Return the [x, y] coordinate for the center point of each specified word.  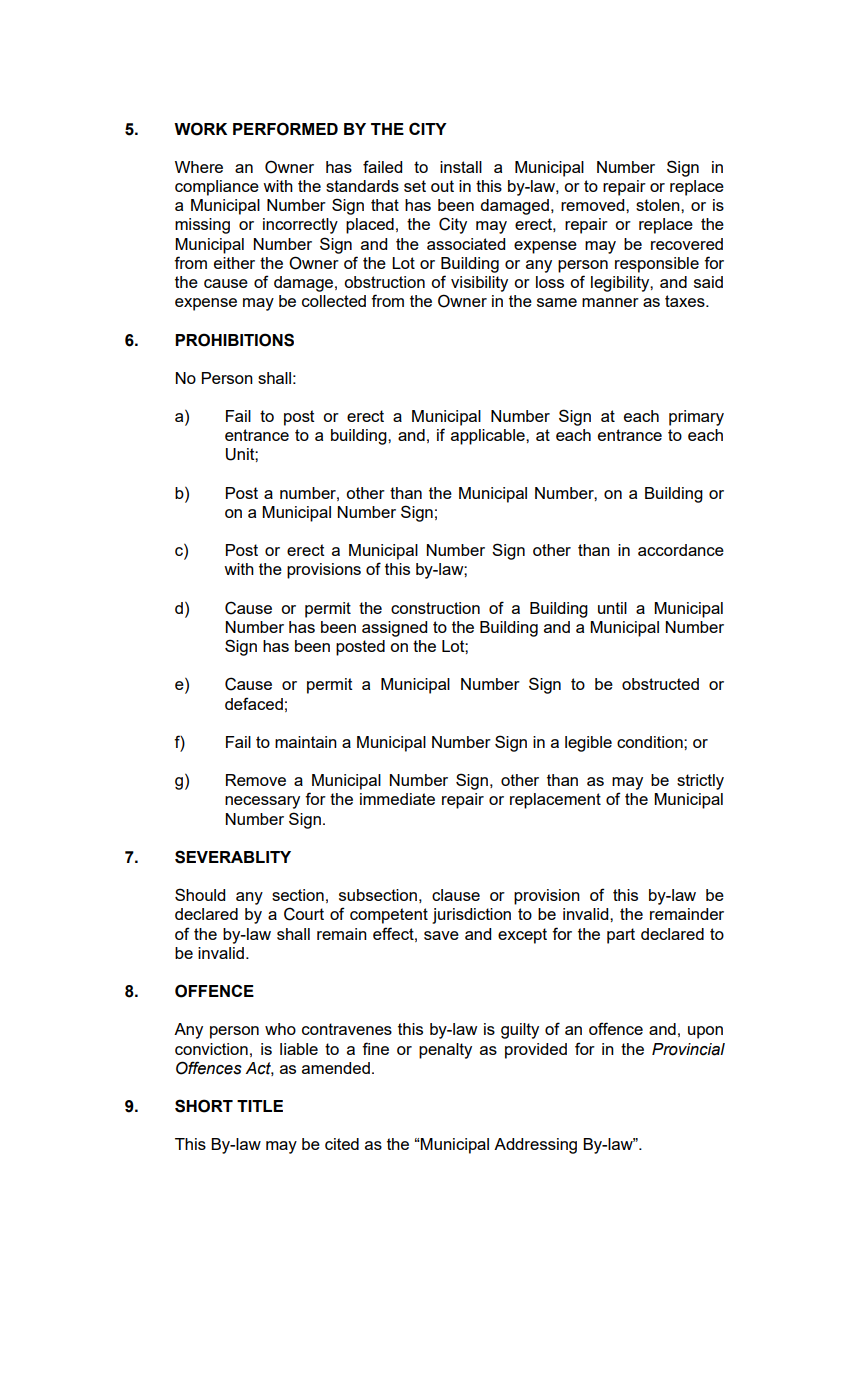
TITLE [260, 1106]
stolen [659, 205]
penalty [445, 1051]
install [461, 167]
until [612, 608]
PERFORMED [285, 129]
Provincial [688, 1049]
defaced [254, 703]
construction [435, 608]
